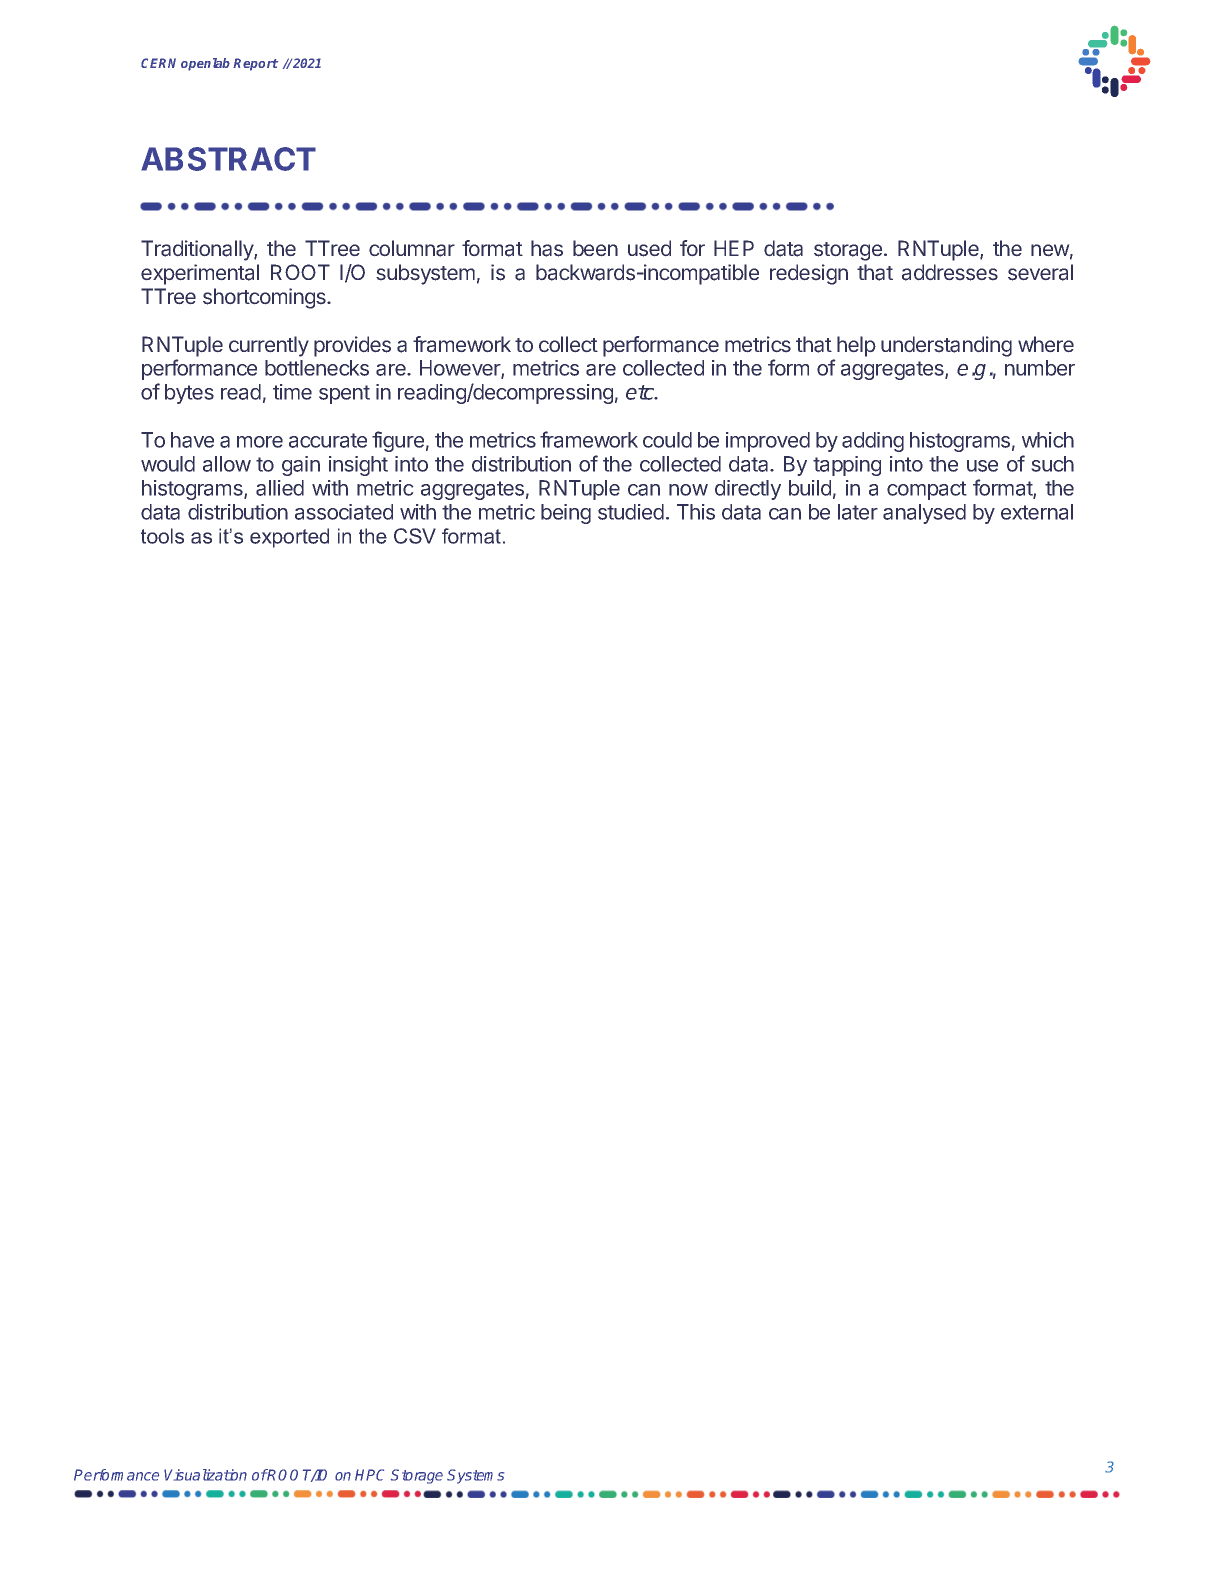 Image resolution: width=1215 pixels, height=1572 pixels. Describe the element at coordinates (289, 538) in the screenshot. I see `exported` at that location.
